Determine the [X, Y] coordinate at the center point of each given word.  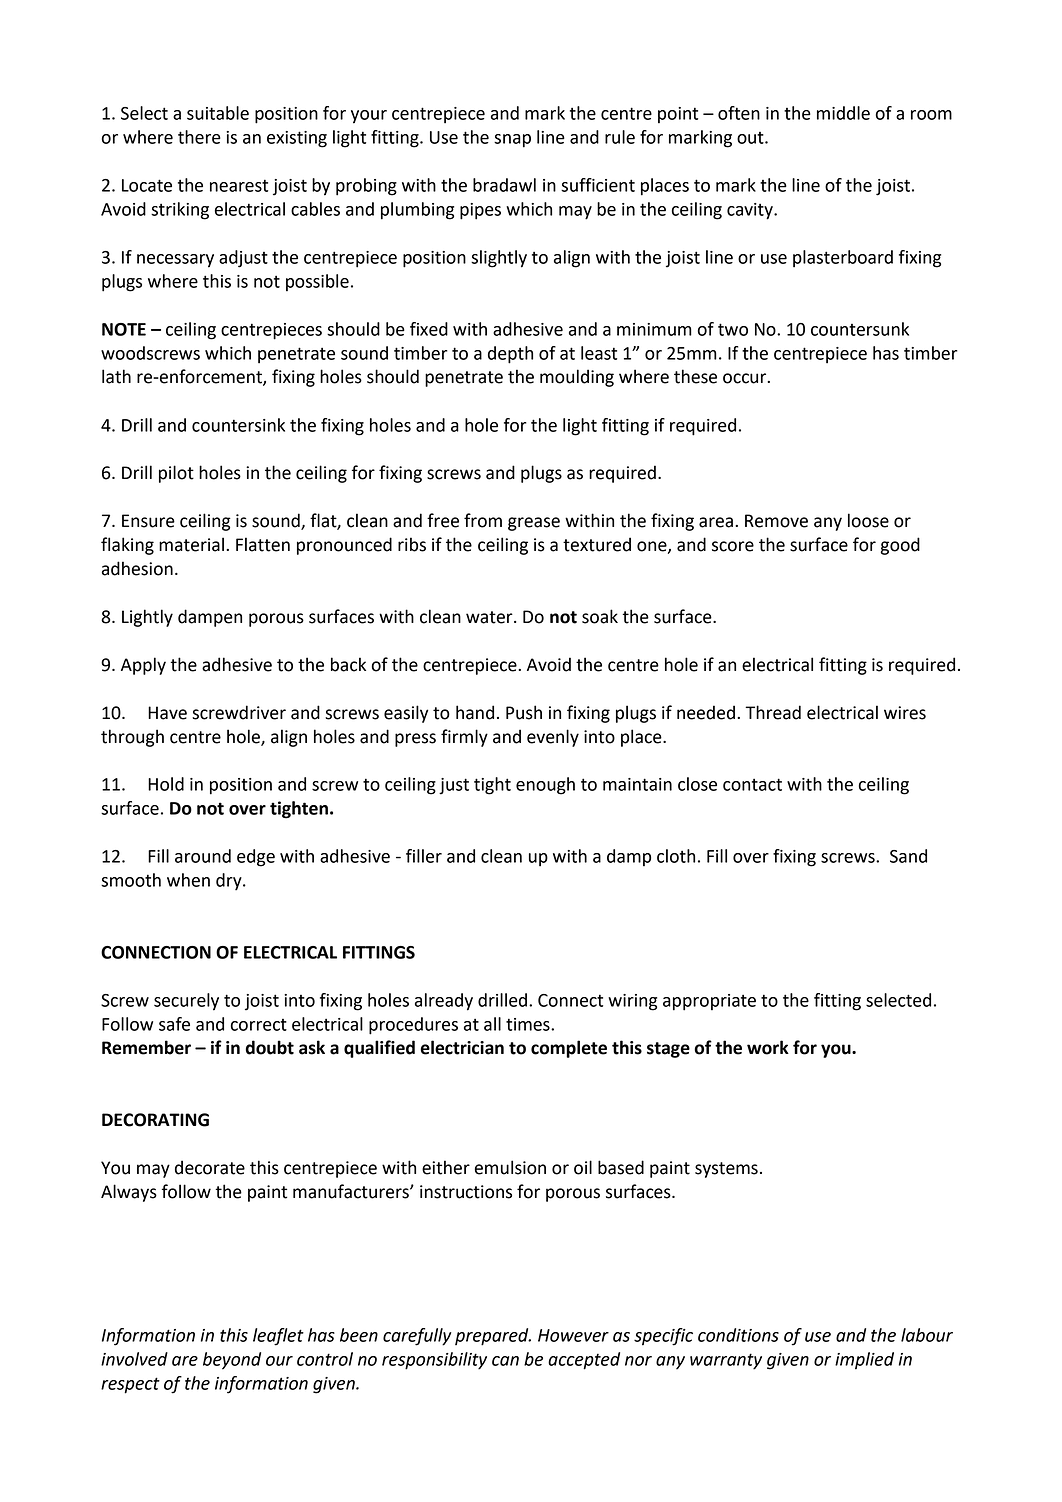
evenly [553, 738]
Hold [166, 784]
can [505, 1361]
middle [843, 113]
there [199, 137]
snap [512, 141]
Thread [773, 712]
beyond [232, 1361]
